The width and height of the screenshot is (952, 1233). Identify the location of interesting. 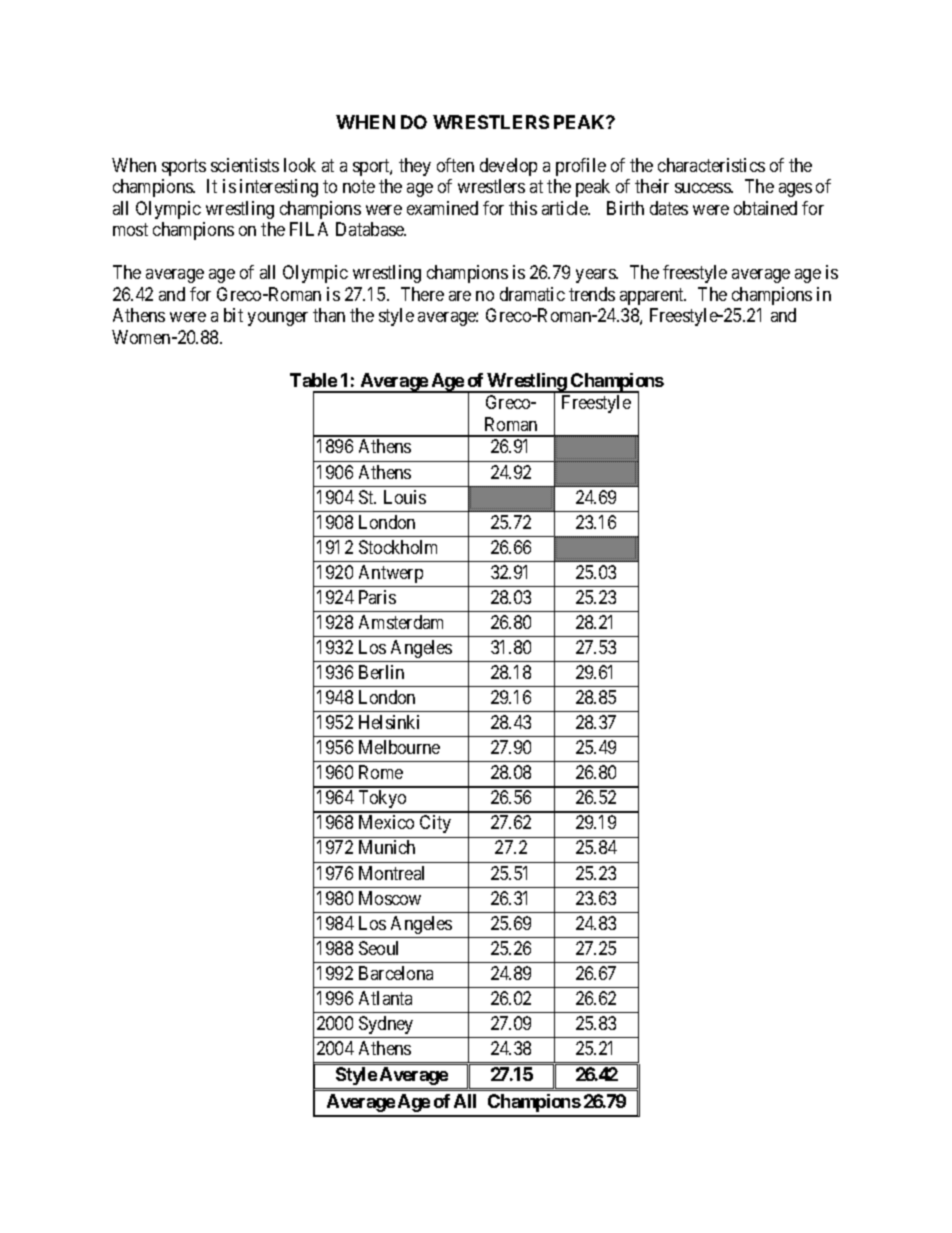
(279, 188).
